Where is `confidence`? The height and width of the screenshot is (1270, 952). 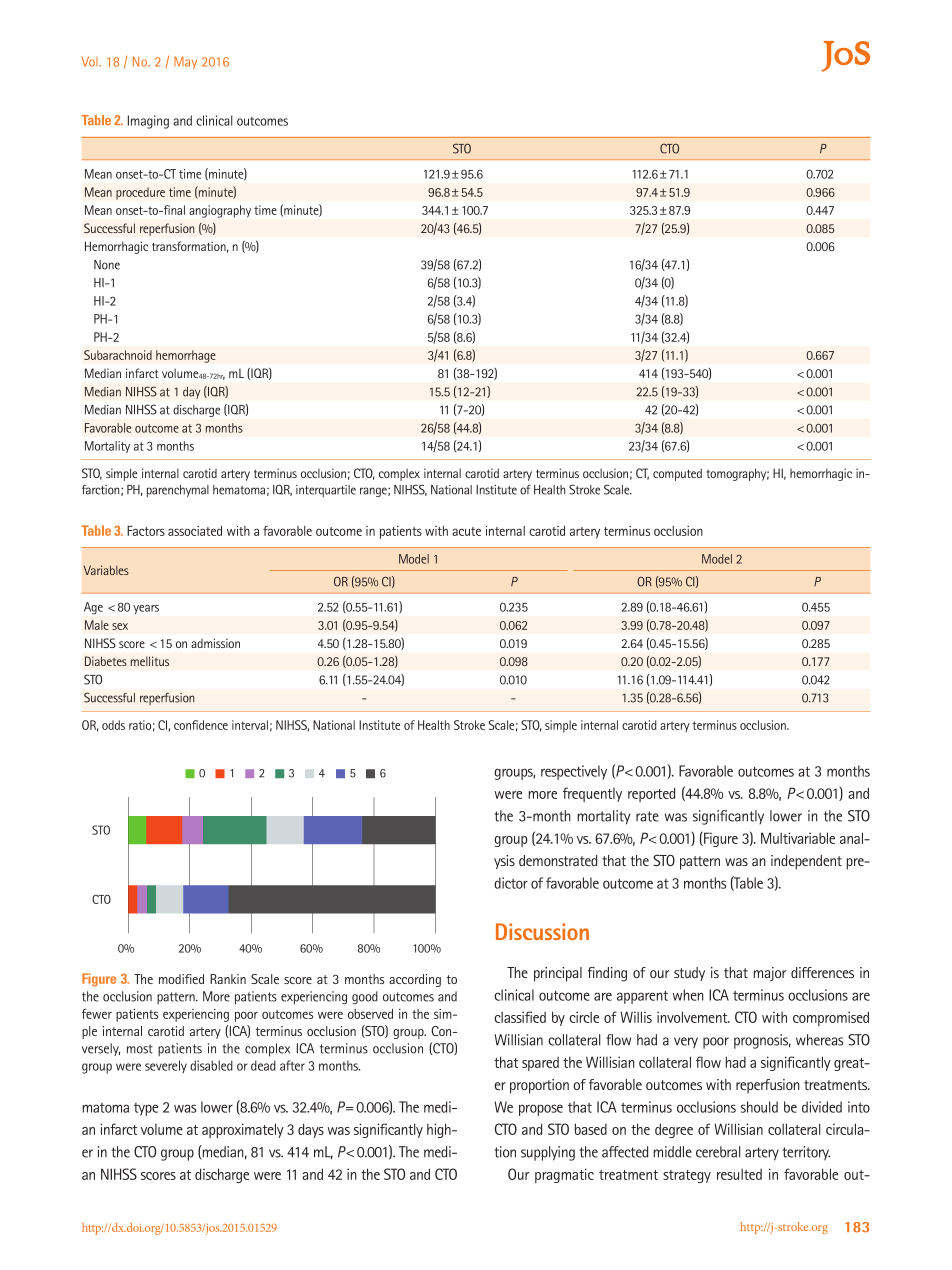
confidence is located at coordinates (201, 725).
